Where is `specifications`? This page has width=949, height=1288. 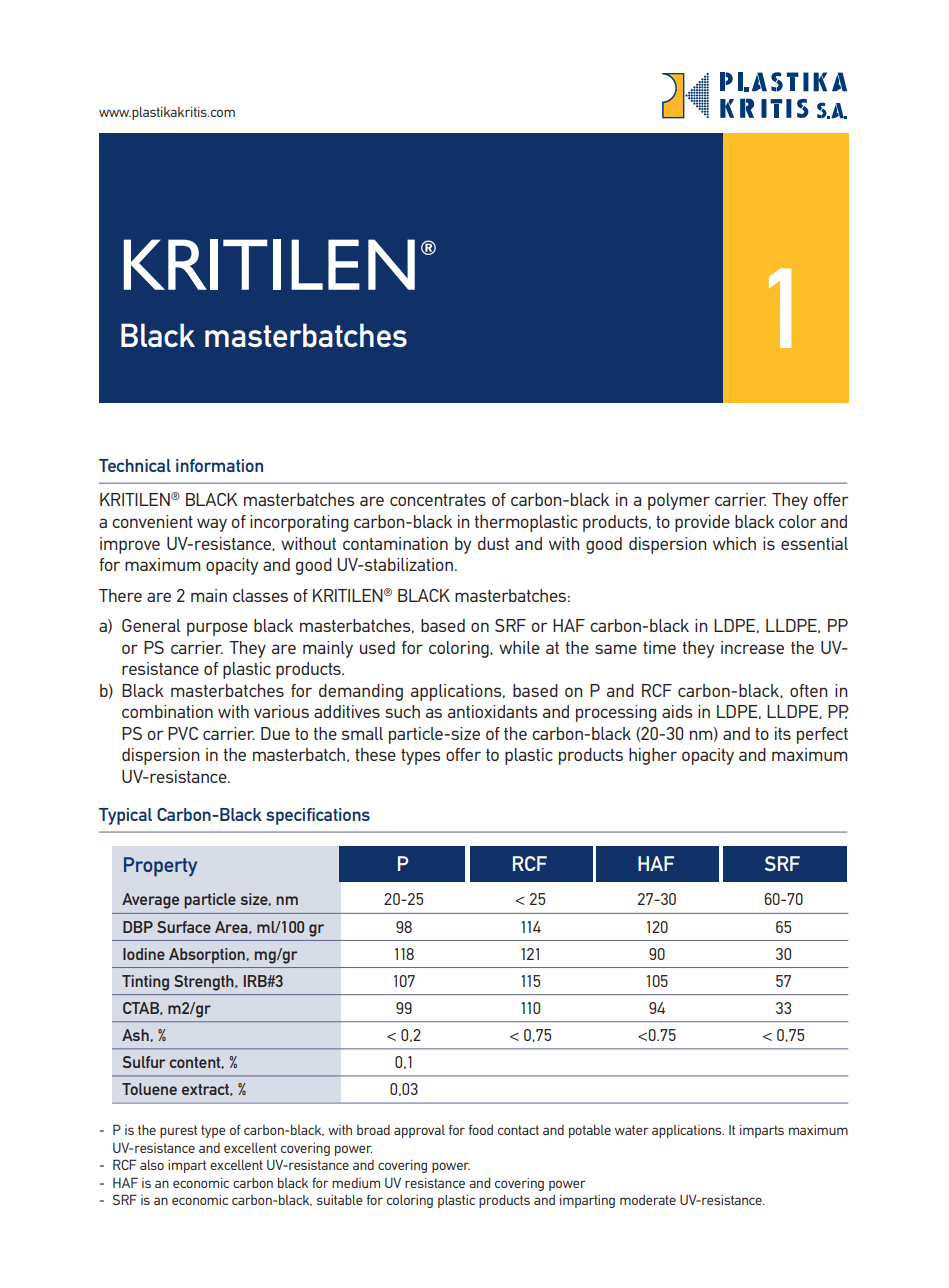 specifications is located at coordinates (318, 816).
